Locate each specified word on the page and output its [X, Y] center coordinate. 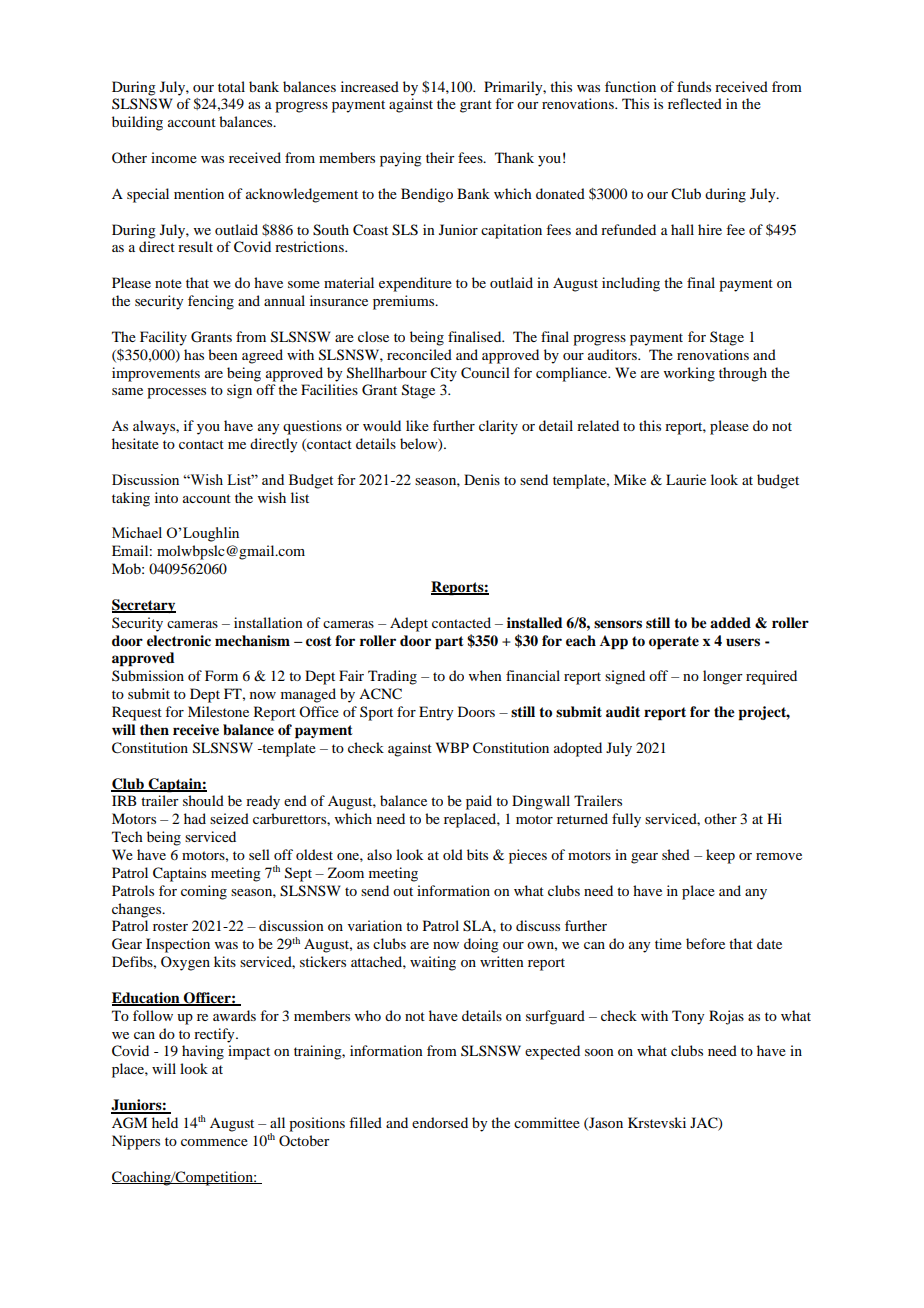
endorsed [440, 1122]
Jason [605, 1123]
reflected [695, 103]
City [443, 374]
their [440, 157]
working [689, 374]
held [165, 1122]
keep [720, 856]
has [194, 354]
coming [204, 892]
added [730, 622]
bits [477, 854]
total [231, 86]
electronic [179, 640]
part [449, 643]
